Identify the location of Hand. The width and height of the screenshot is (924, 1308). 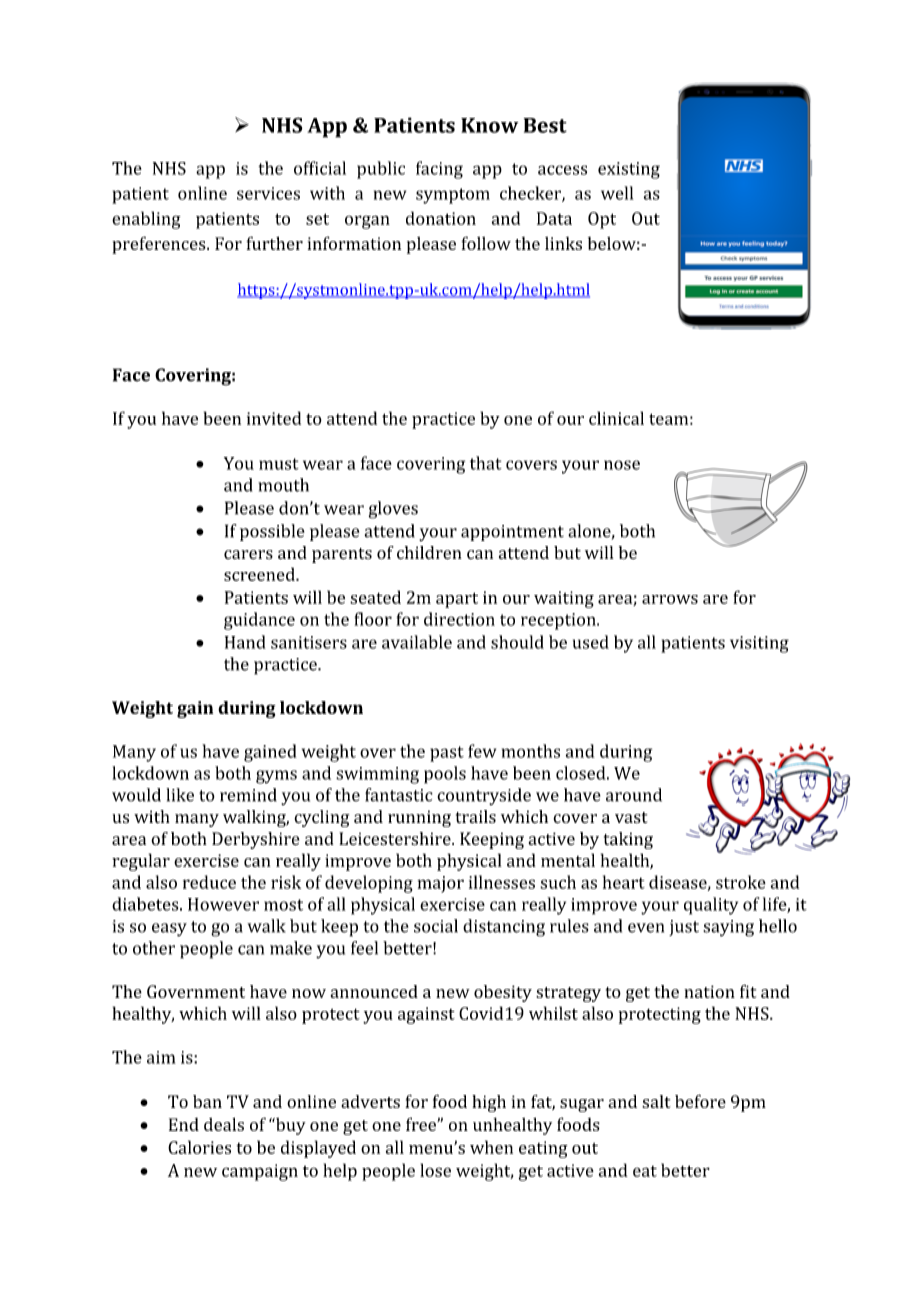
(245, 642).
